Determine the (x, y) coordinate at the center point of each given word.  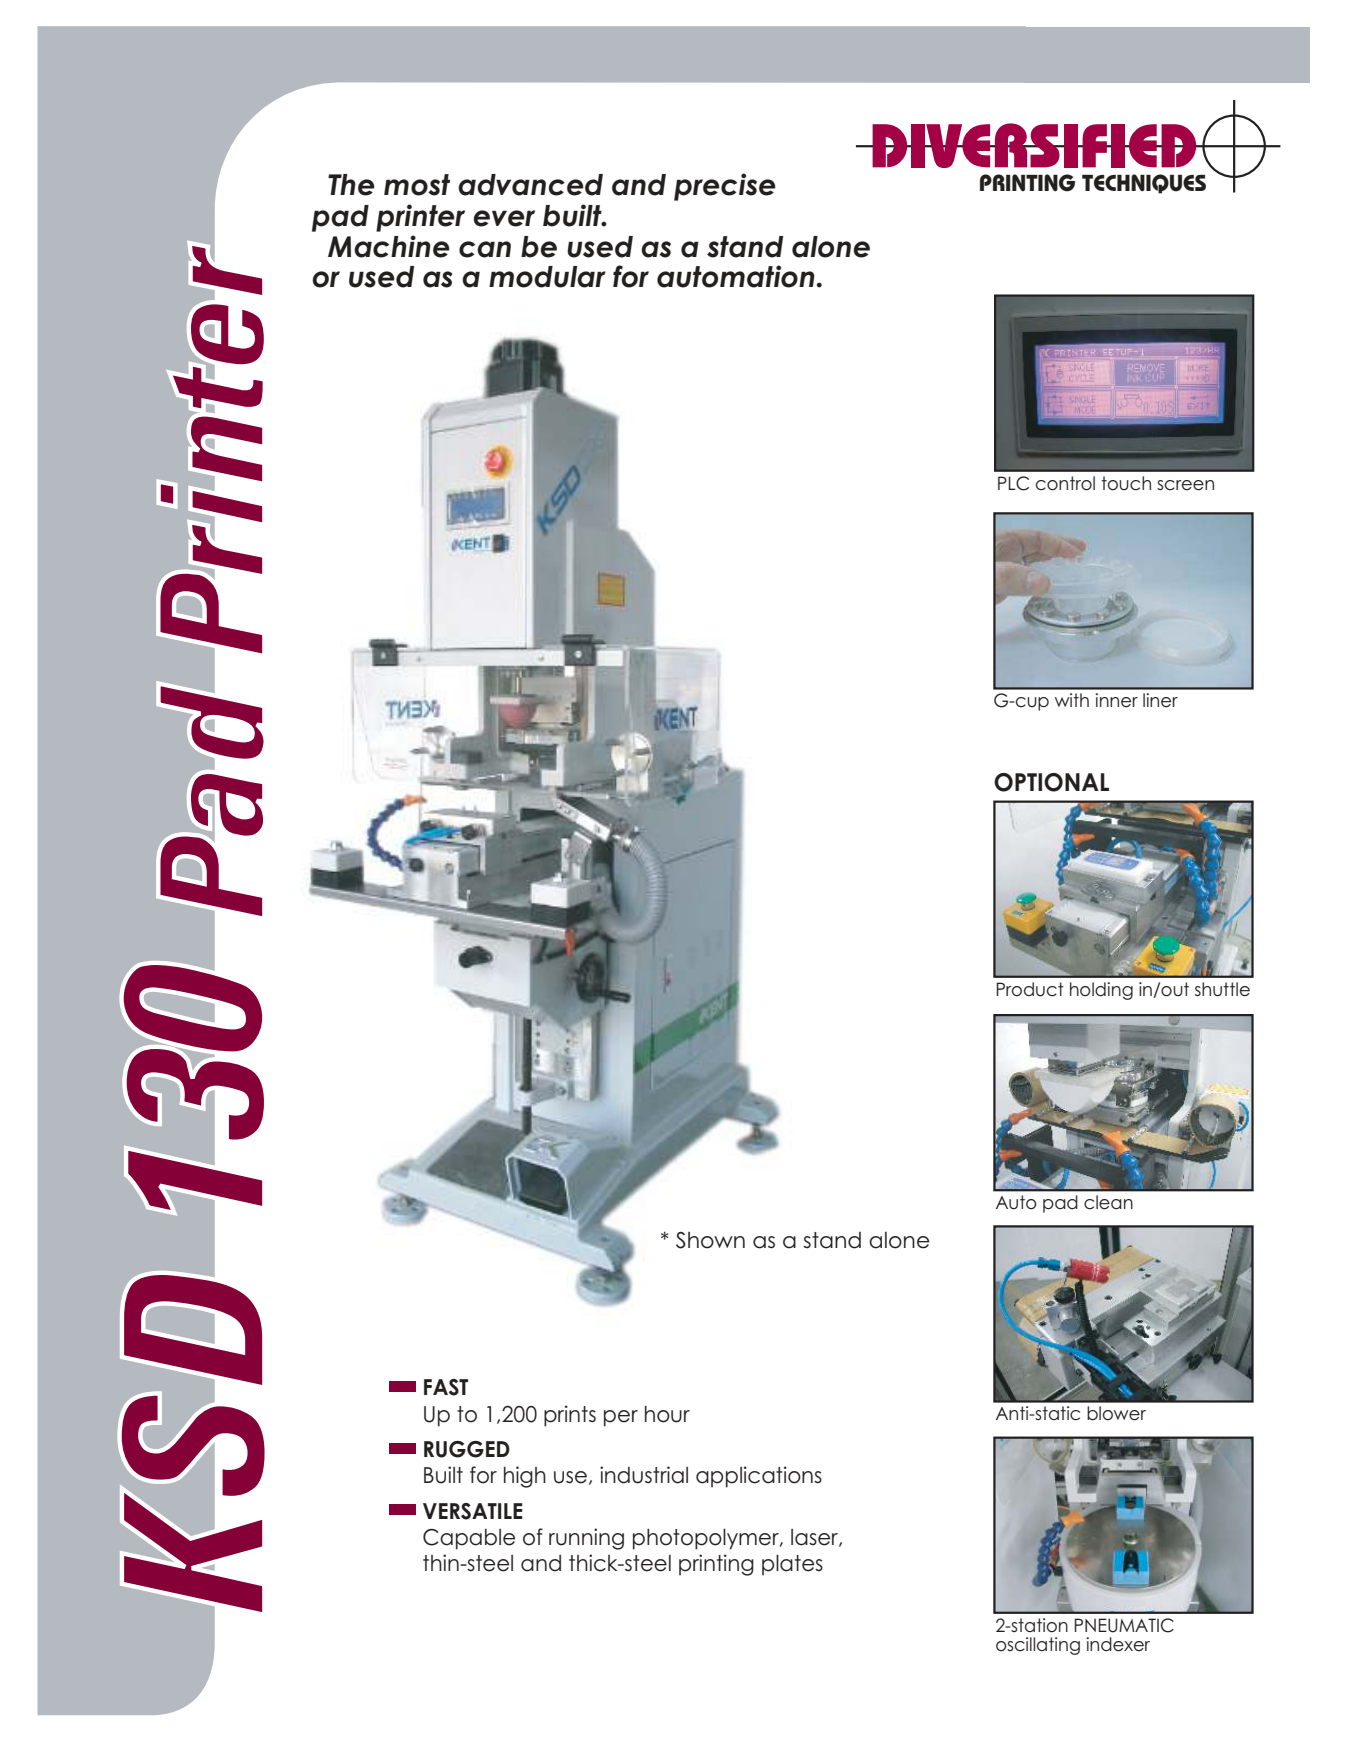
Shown (710, 1240)
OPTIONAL (1051, 782)
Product (1030, 989)
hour (667, 1414)
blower (1116, 1413)
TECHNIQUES (1144, 184)
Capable (469, 1539)
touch (1126, 483)
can (485, 249)
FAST (446, 1387)
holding (1101, 991)
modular (547, 277)
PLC (1013, 483)
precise (725, 187)
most (417, 185)
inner (1116, 700)
